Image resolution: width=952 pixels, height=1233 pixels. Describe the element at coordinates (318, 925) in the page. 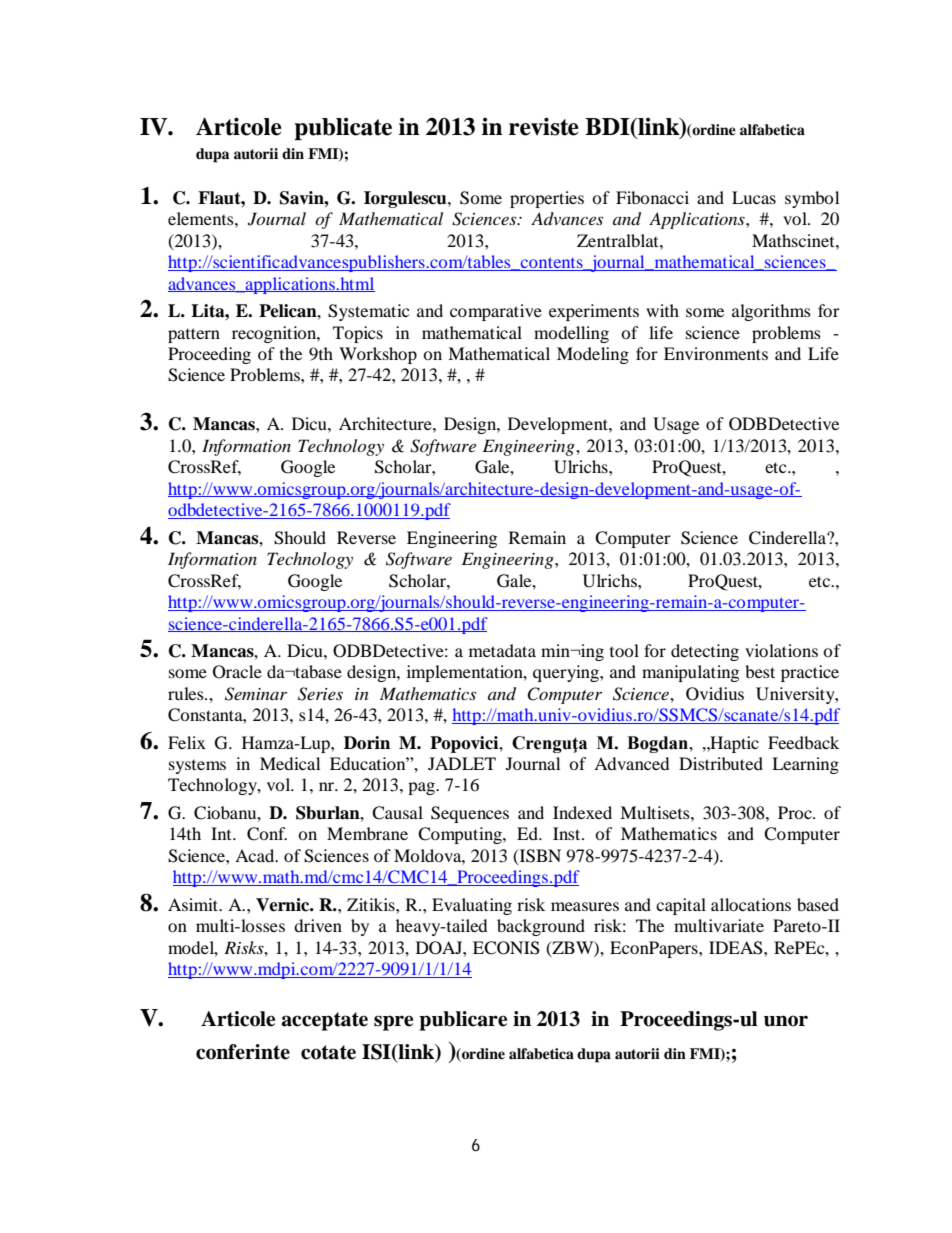

I see `driven` at that location.
